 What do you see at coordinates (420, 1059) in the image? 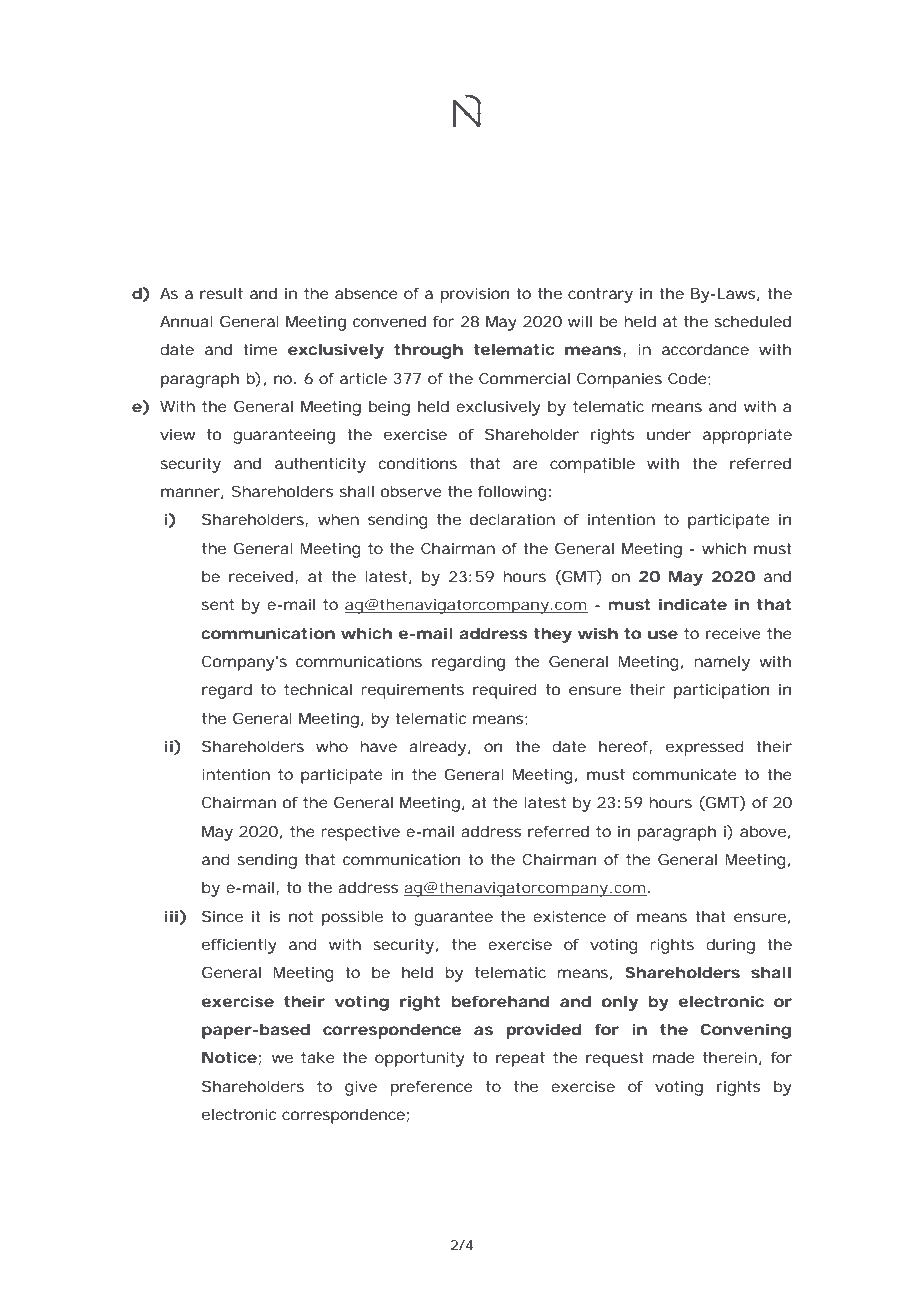
I see `opportunity` at bounding box center [420, 1059].
